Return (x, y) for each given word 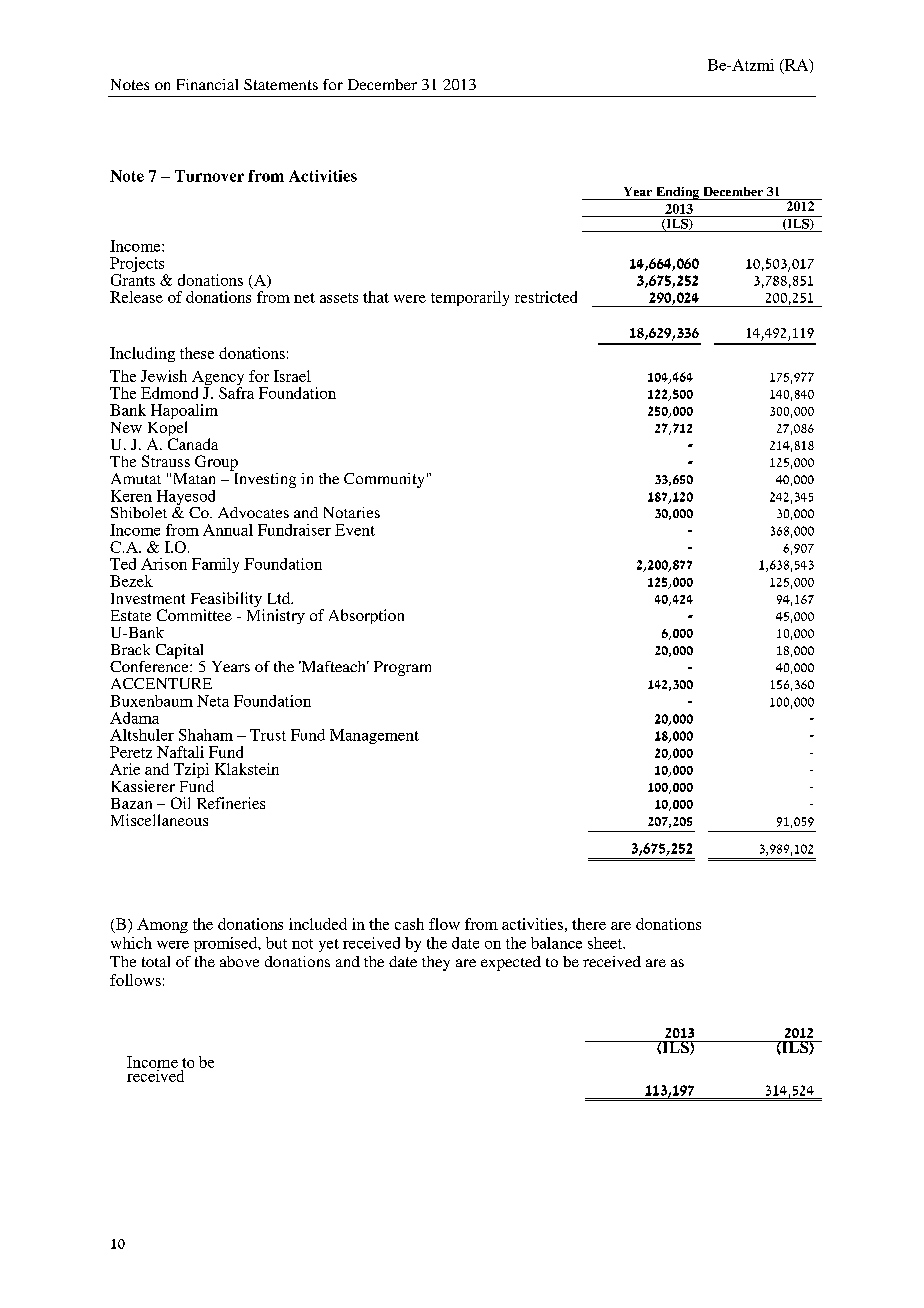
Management (374, 736)
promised (227, 944)
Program (402, 668)
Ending (678, 193)
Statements (281, 84)
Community (384, 480)
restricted (546, 297)
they (436, 963)
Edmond (169, 393)
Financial (207, 84)
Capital (179, 651)
